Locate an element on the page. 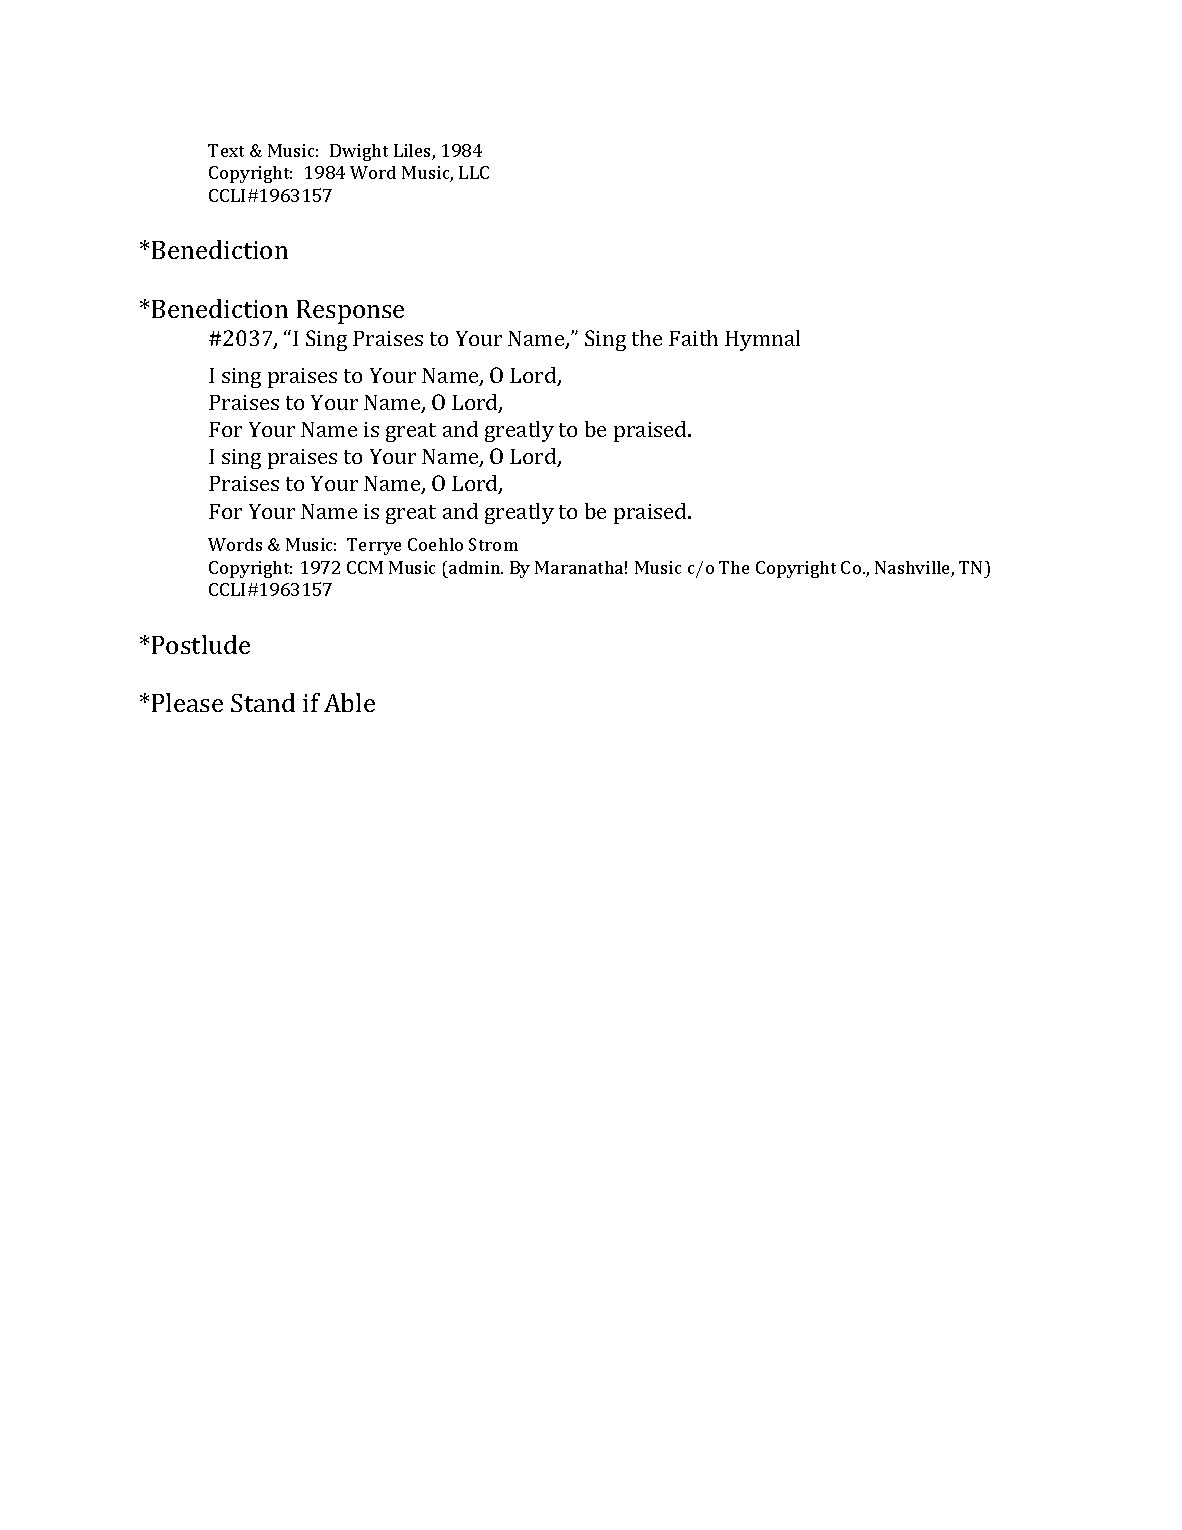  Hymnal is located at coordinates (762, 340).
